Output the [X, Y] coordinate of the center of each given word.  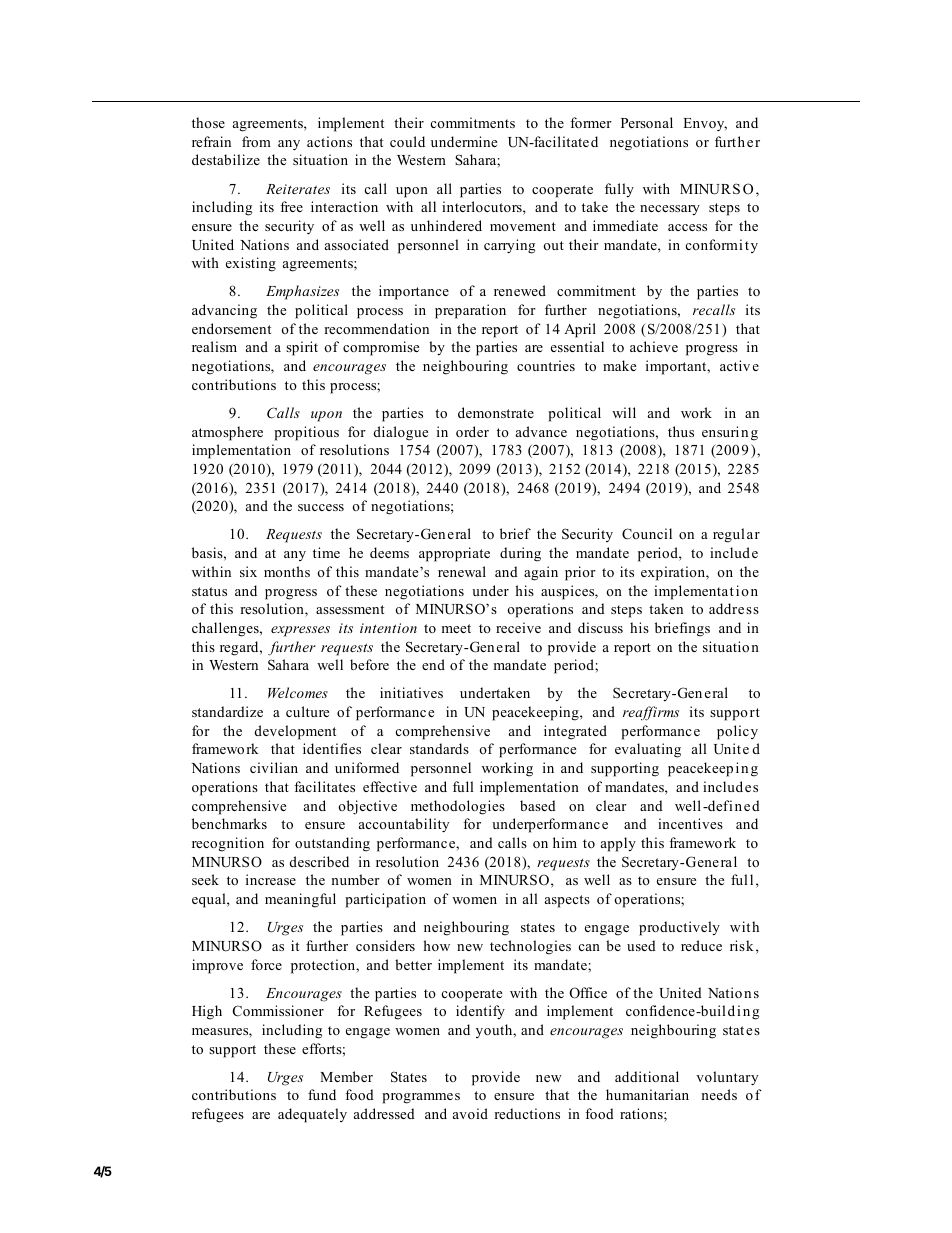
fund [322, 1094]
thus [681, 431]
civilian [274, 767]
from [256, 141]
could [407, 141]
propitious [306, 433]
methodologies [458, 807]
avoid [470, 1113]
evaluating [648, 750]
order [472, 431]
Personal [647, 122]
